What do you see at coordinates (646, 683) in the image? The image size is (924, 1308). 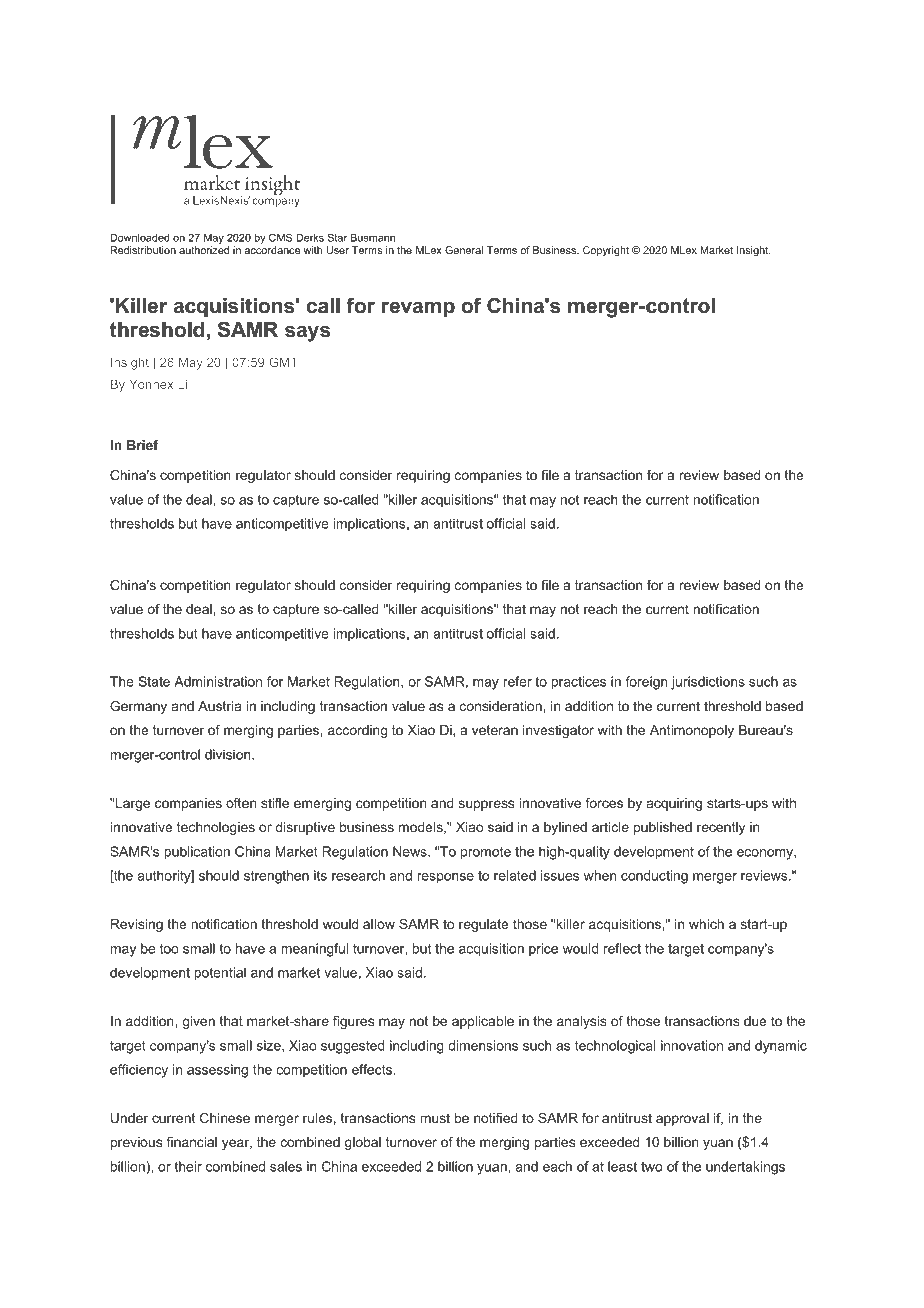 I see `foreign` at bounding box center [646, 683].
